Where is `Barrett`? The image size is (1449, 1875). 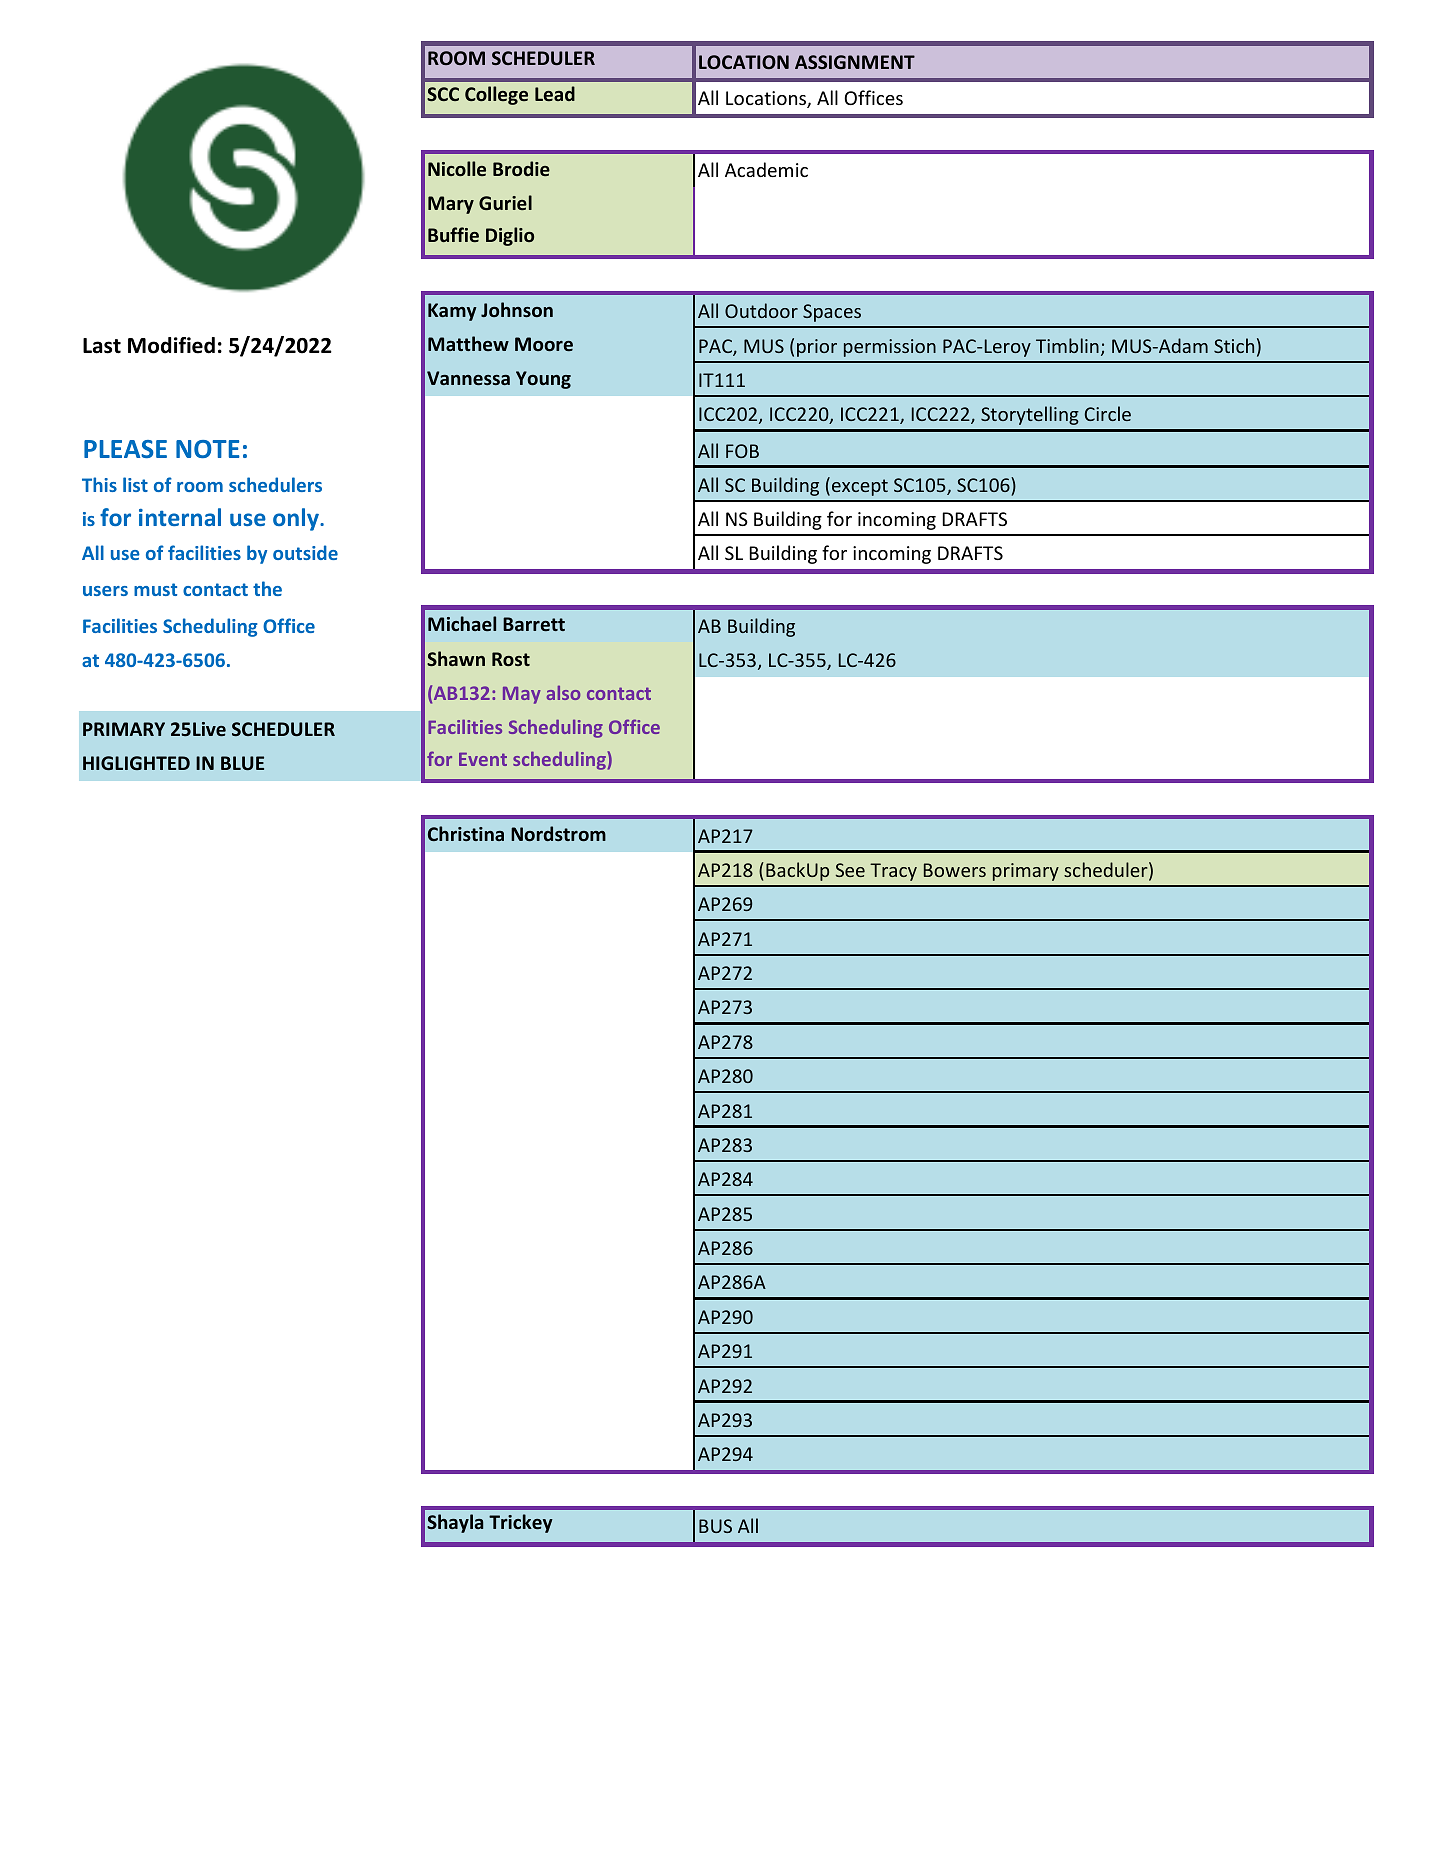
Barrett is located at coordinates (534, 624).
